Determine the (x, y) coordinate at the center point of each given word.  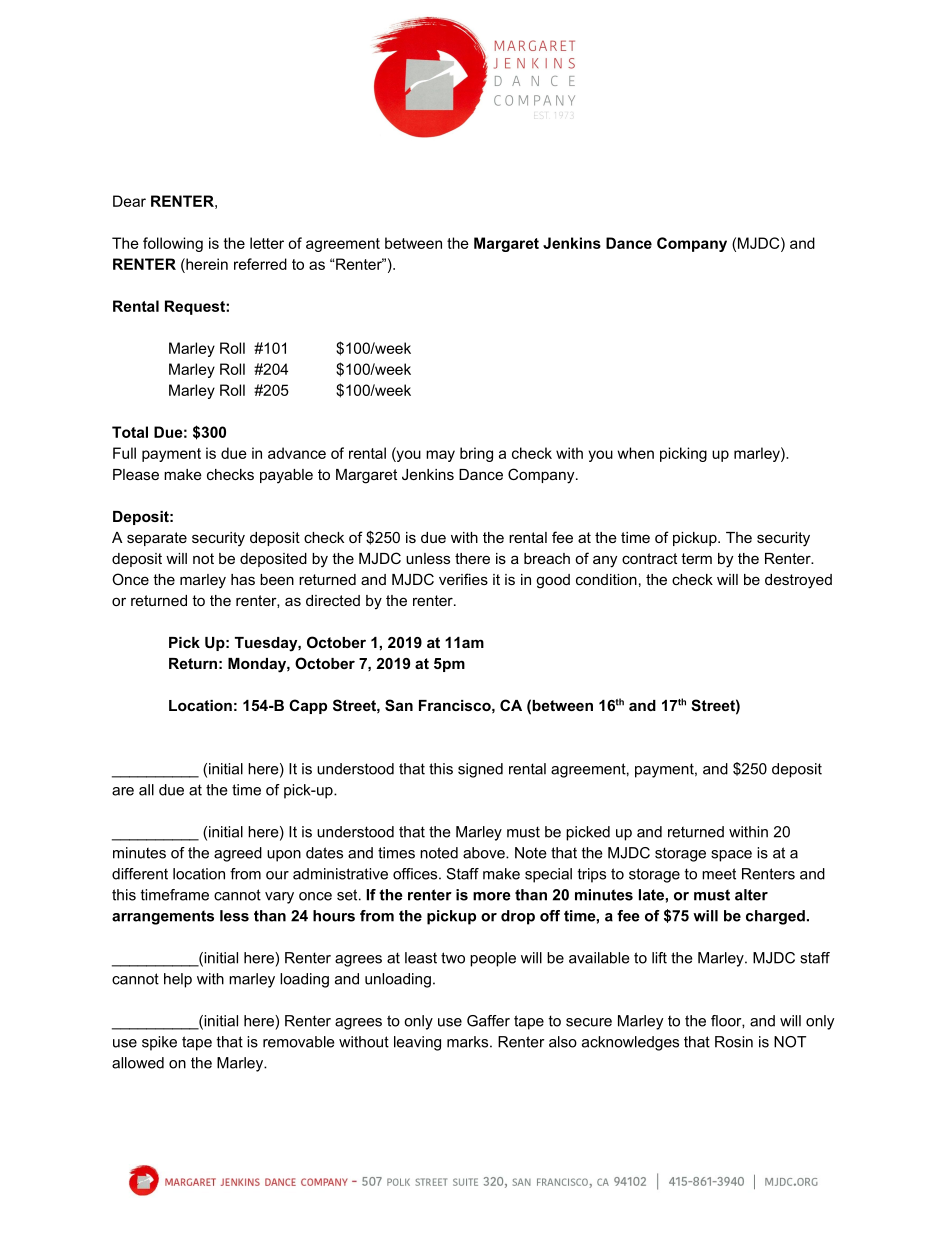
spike (159, 1043)
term (696, 558)
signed (480, 770)
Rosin (734, 1042)
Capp (308, 706)
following (173, 244)
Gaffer (488, 1021)
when (635, 453)
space (731, 856)
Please (136, 474)
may (440, 456)
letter (267, 243)
